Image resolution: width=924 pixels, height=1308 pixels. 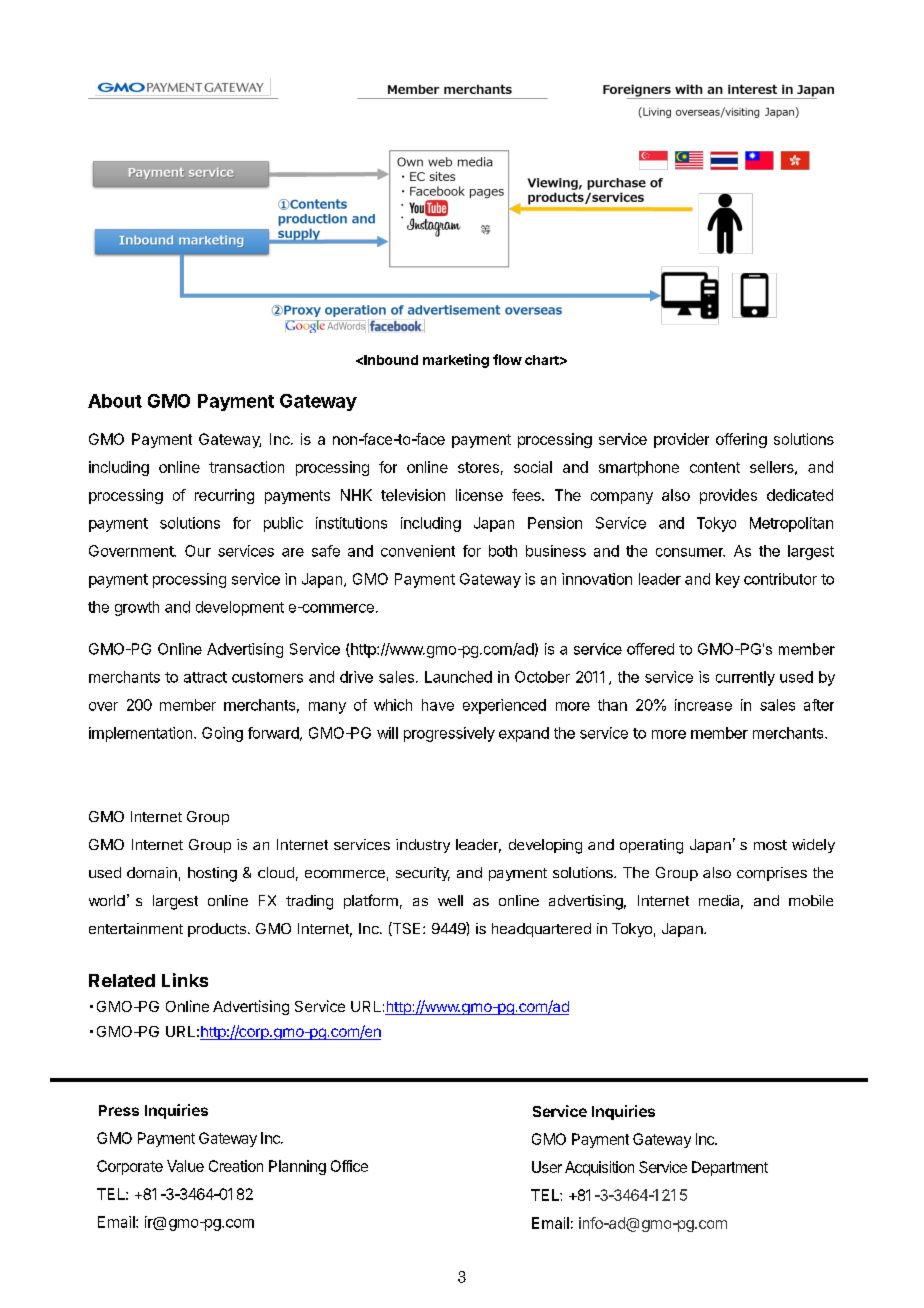 I want to click on Our, so click(x=198, y=551).
